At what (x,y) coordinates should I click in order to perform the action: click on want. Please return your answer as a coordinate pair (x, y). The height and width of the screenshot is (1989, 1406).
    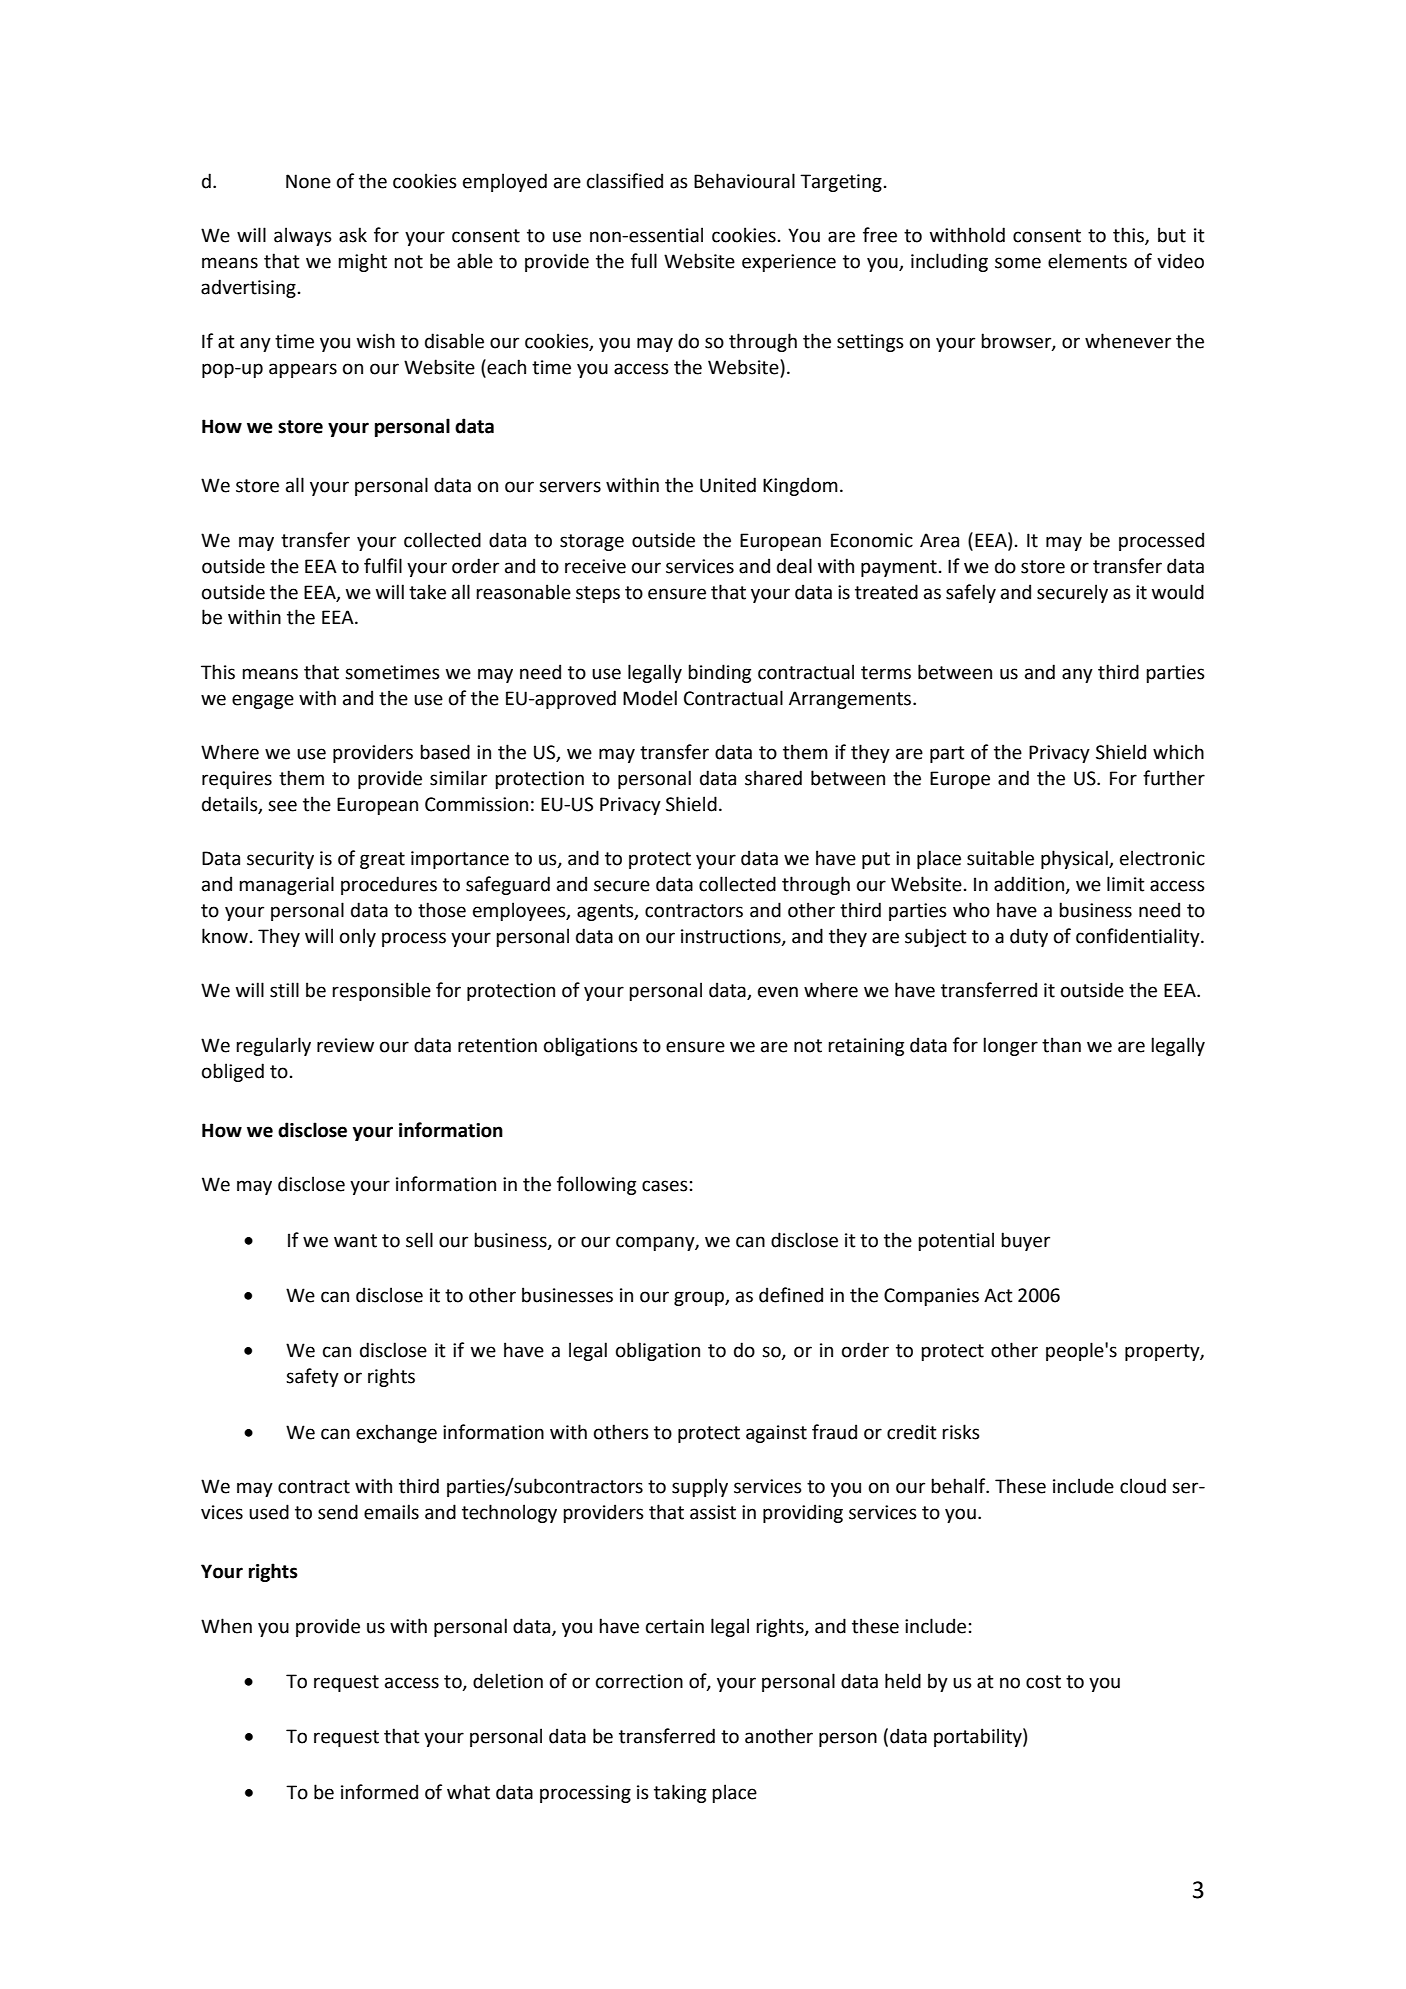
    Looking at the image, I should click on (355, 1241).
